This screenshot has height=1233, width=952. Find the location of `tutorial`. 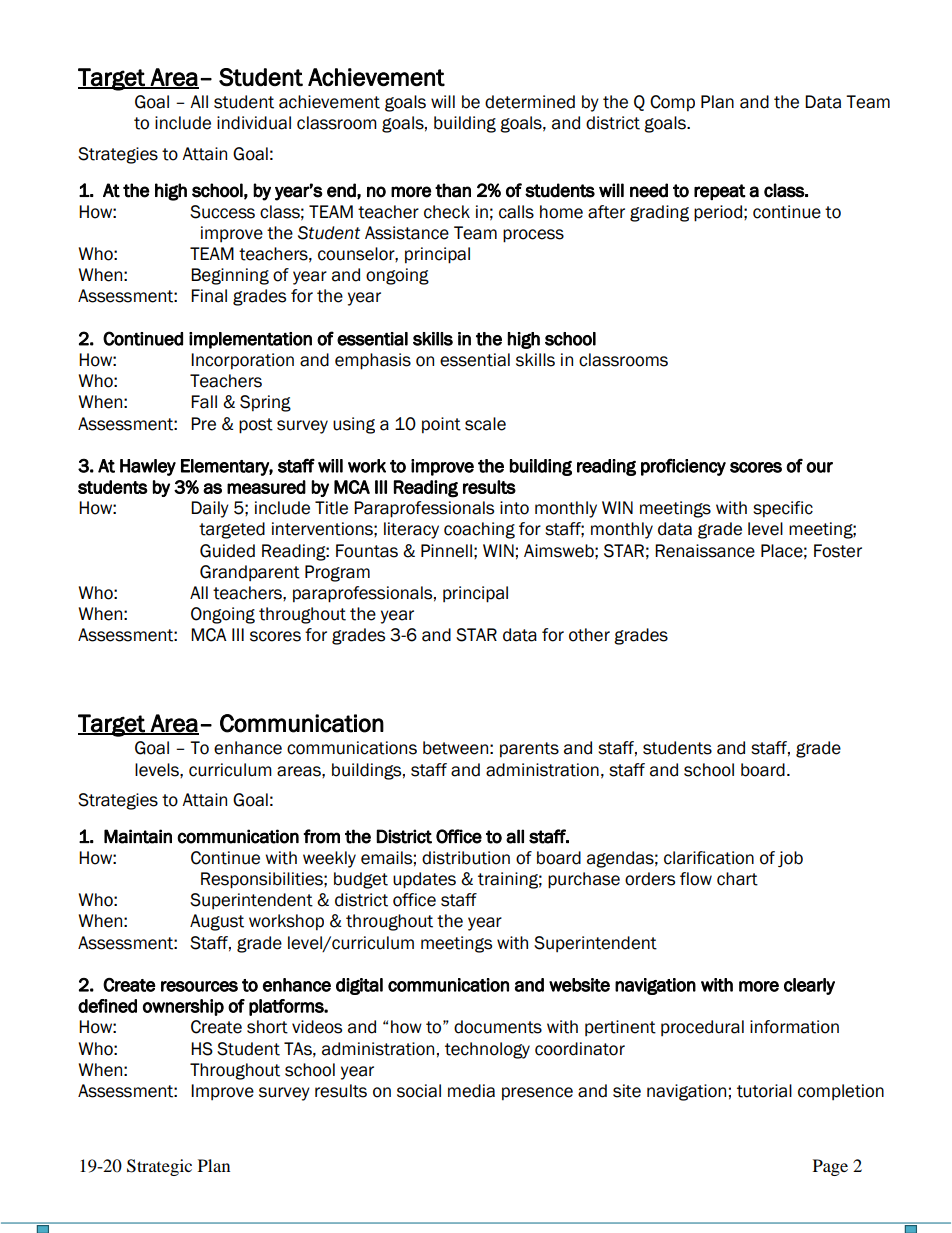

tutorial is located at coordinates (764, 1091).
